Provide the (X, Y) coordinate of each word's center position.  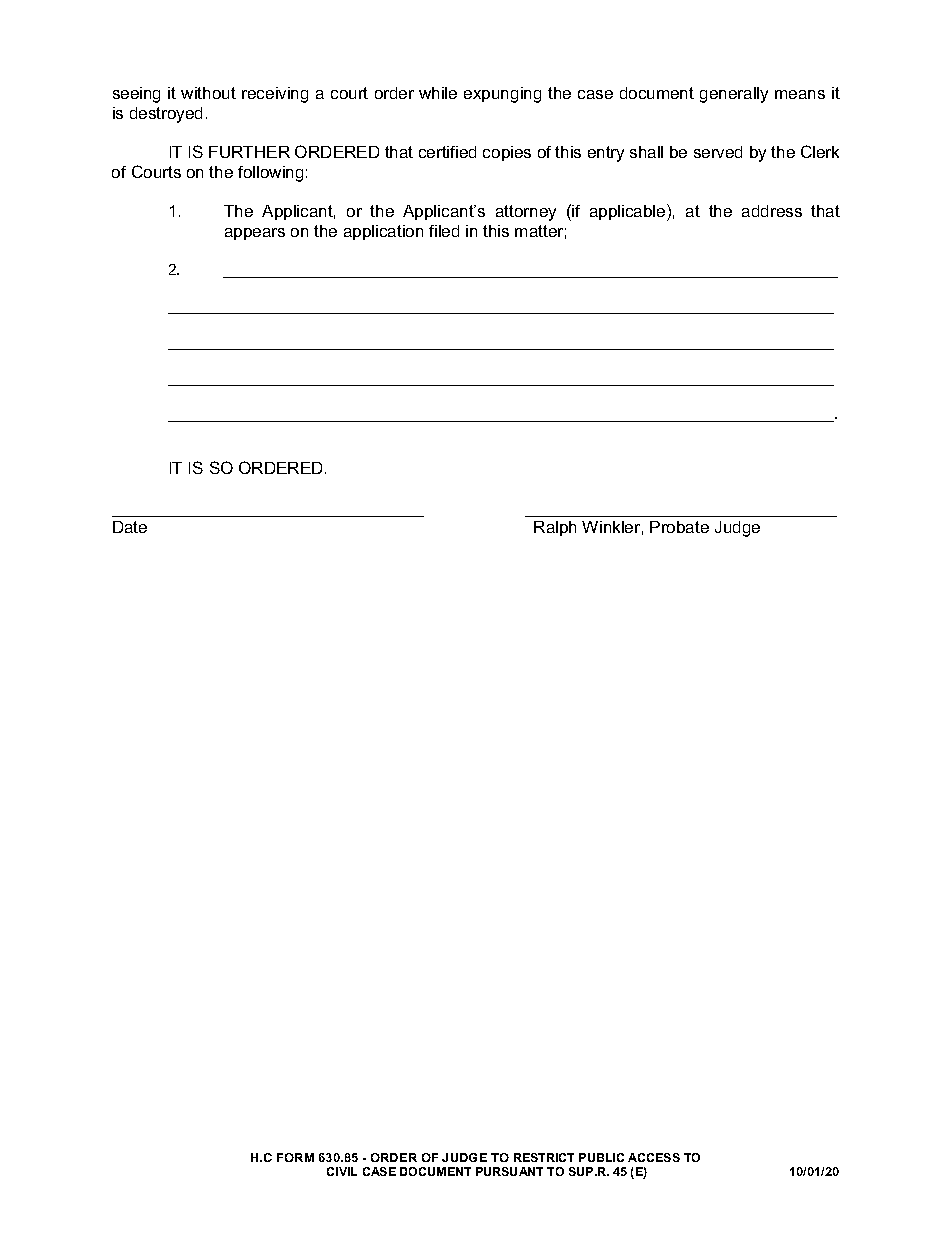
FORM (295, 1157)
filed (444, 231)
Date (130, 527)
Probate (679, 527)
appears (255, 234)
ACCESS (654, 1157)
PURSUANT (509, 1171)
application (383, 232)
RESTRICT (544, 1157)
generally (734, 95)
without (208, 93)
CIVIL (342, 1171)
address (772, 211)
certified (447, 152)
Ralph (555, 528)
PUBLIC (601, 1157)
